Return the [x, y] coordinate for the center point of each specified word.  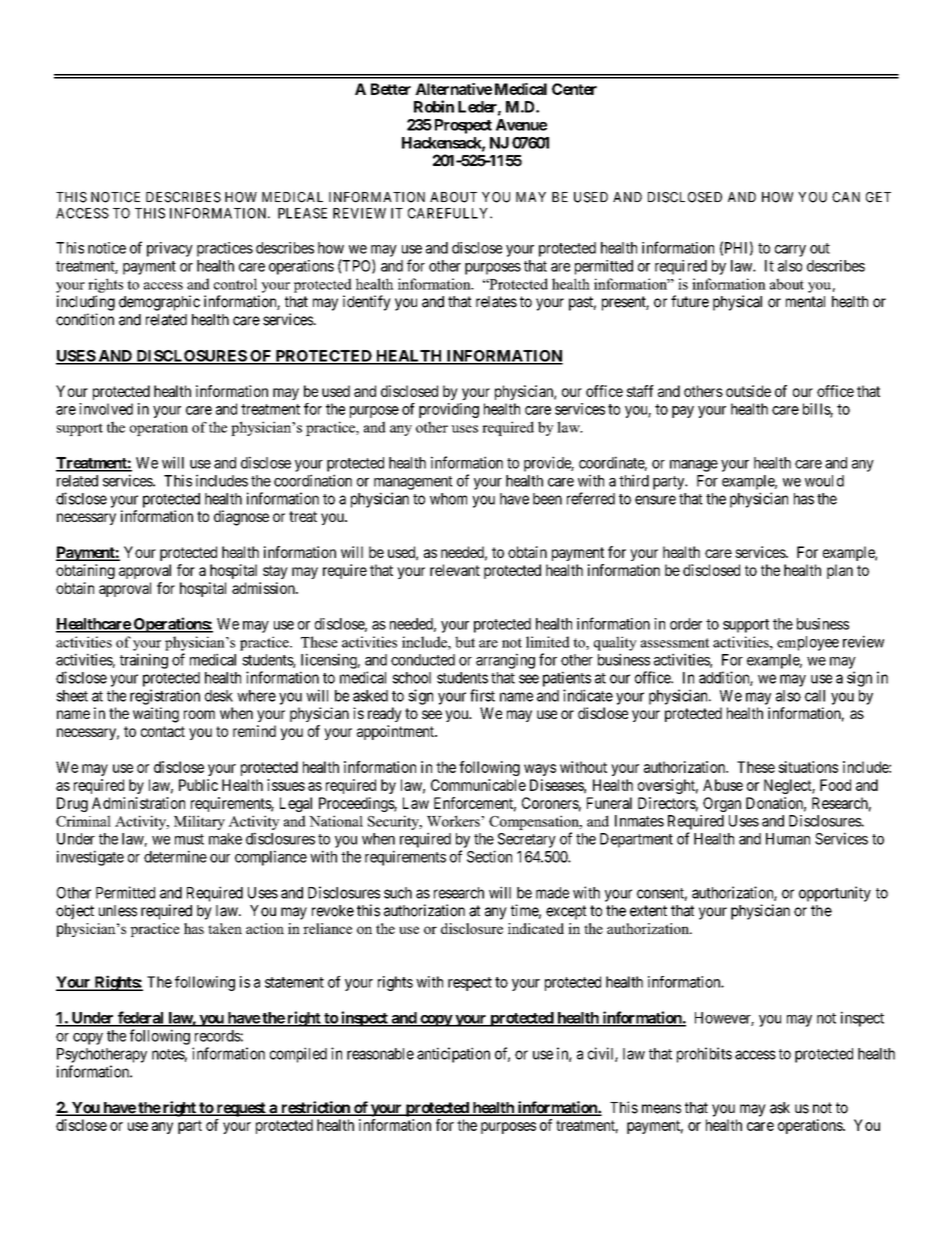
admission [264, 588]
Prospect [463, 126]
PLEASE [302, 213]
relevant [455, 570]
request [241, 1109]
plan [840, 571]
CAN [846, 197]
